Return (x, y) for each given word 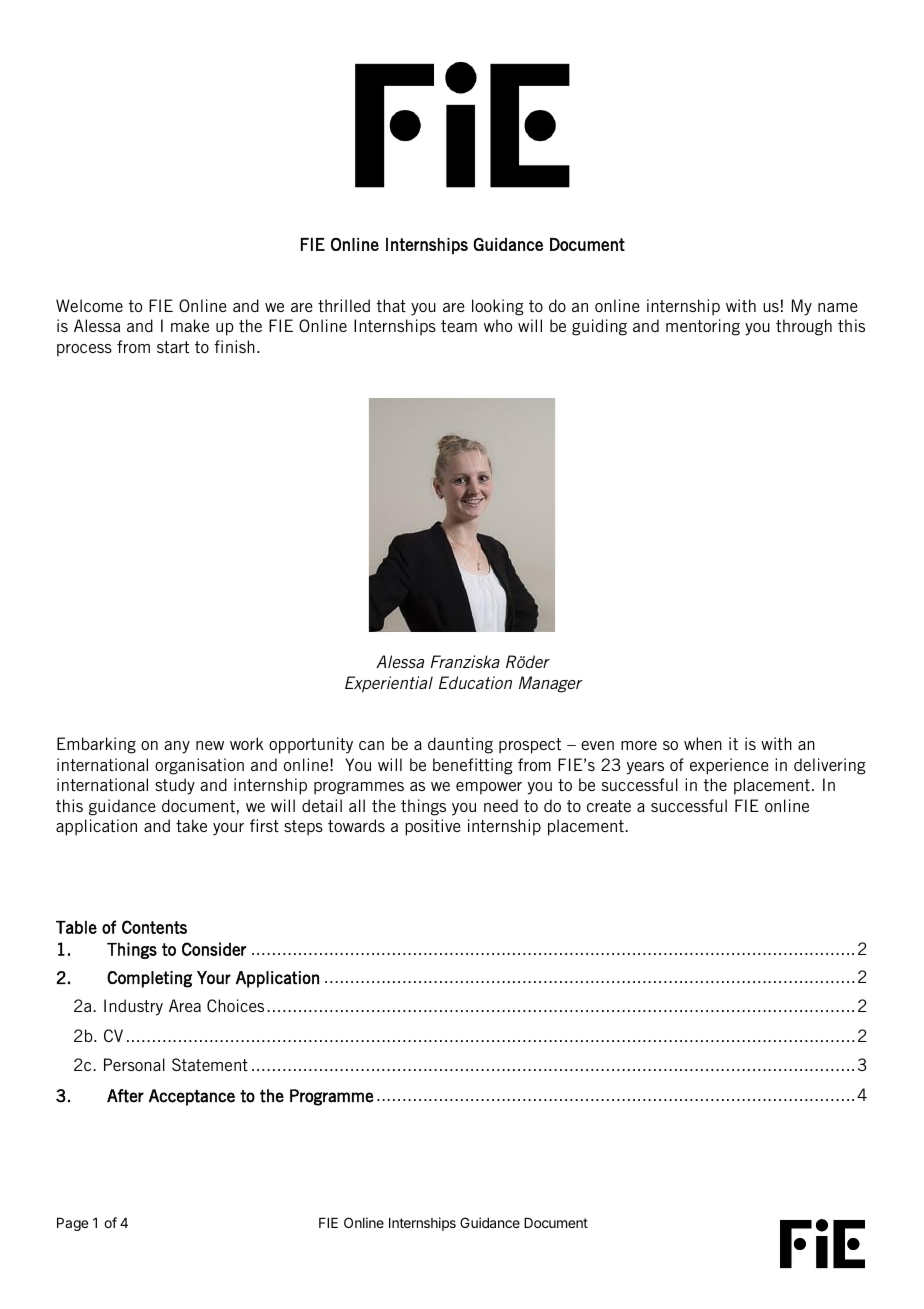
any (177, 747)
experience (729, 766)
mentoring (703, 327)
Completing (149, 979)
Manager (551, 684)
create (609, 806)
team (459, 326)
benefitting (473, 766)
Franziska (465, 661)
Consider (214, 949)
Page (72, 1224)
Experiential (389, 684)
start (173, 347)
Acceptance (192, 1097)
